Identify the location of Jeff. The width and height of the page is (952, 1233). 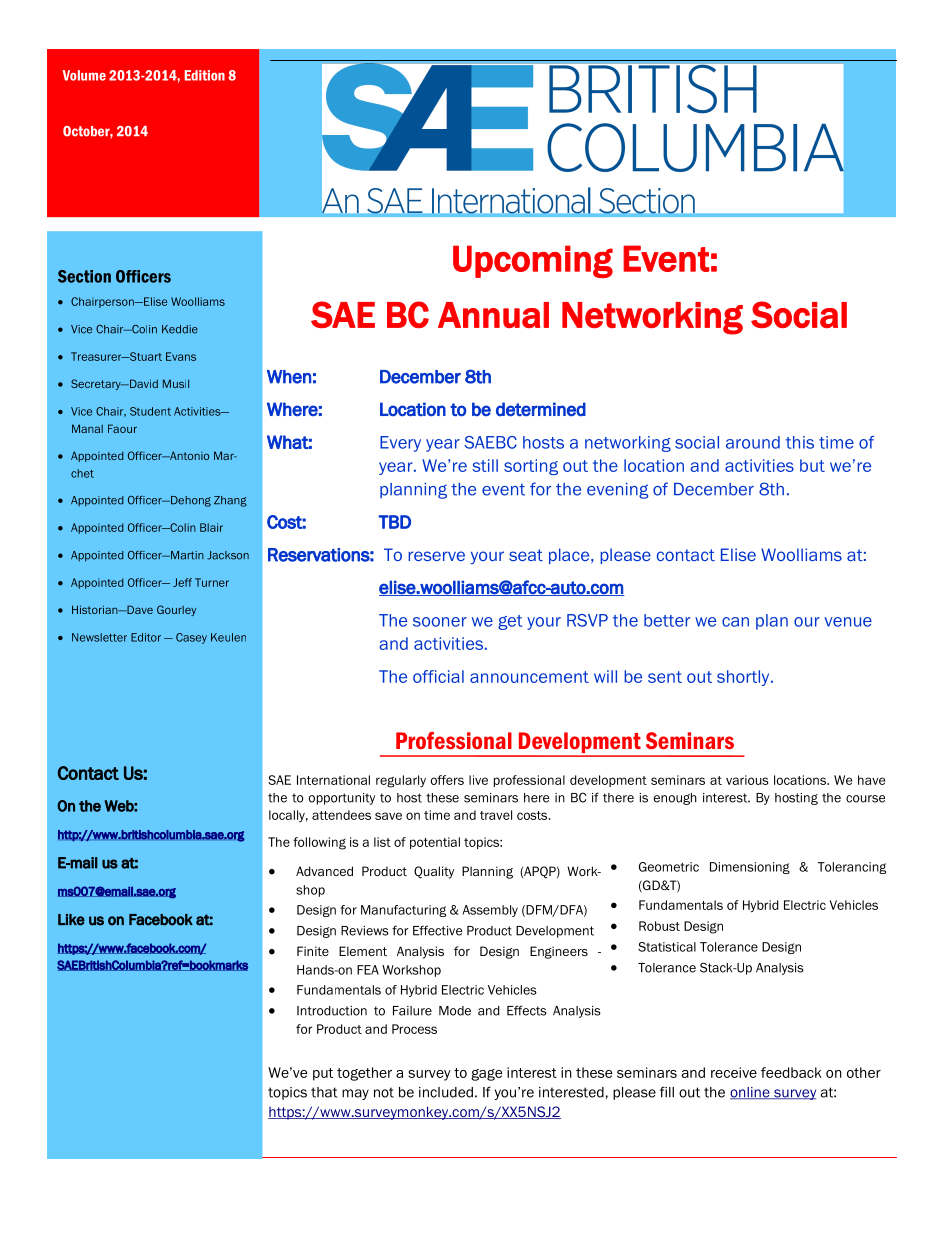
(182, 582).
